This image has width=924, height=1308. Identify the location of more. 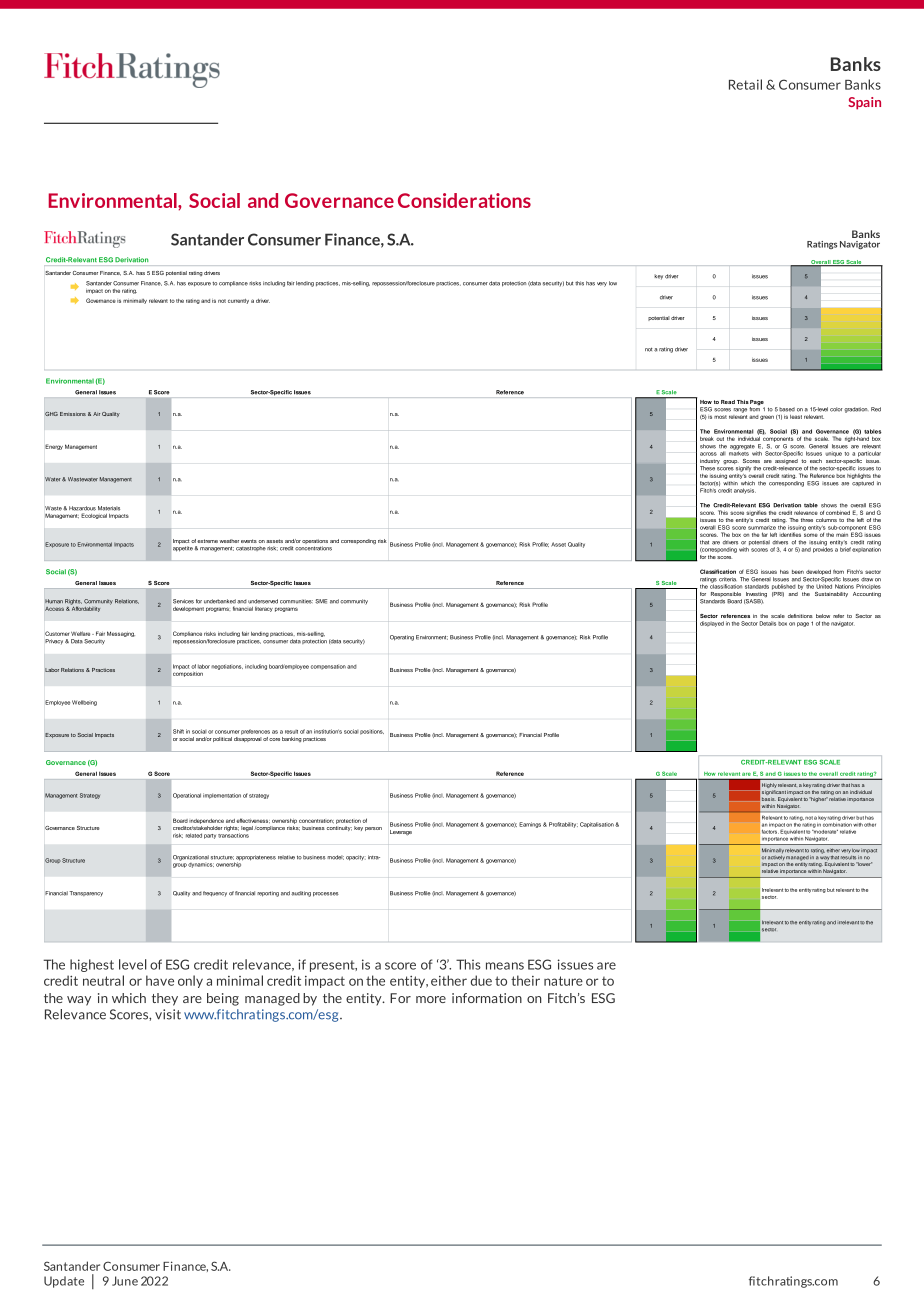
(431, 999).
